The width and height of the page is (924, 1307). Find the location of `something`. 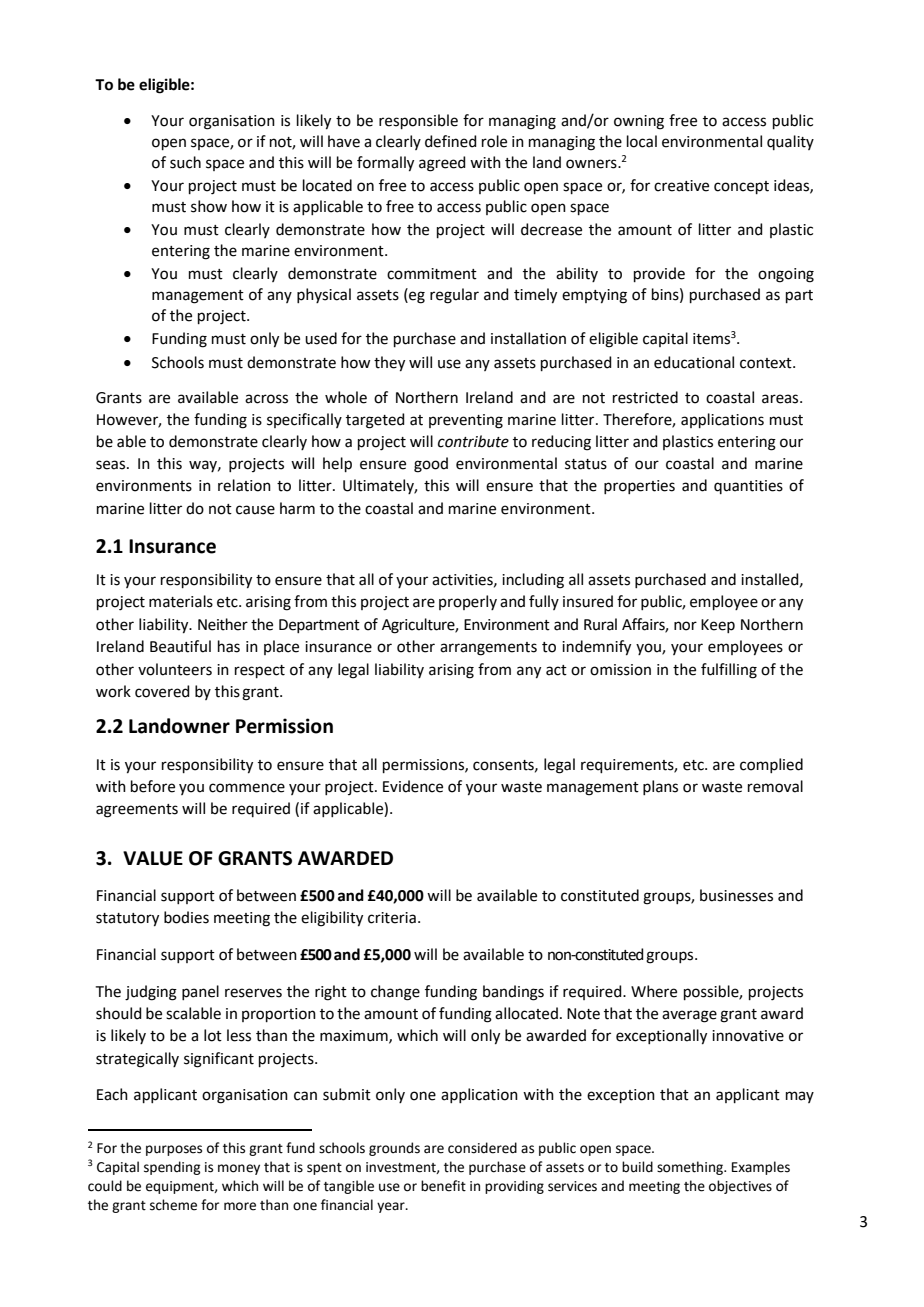

something is located at coordinates (691, 1168).
